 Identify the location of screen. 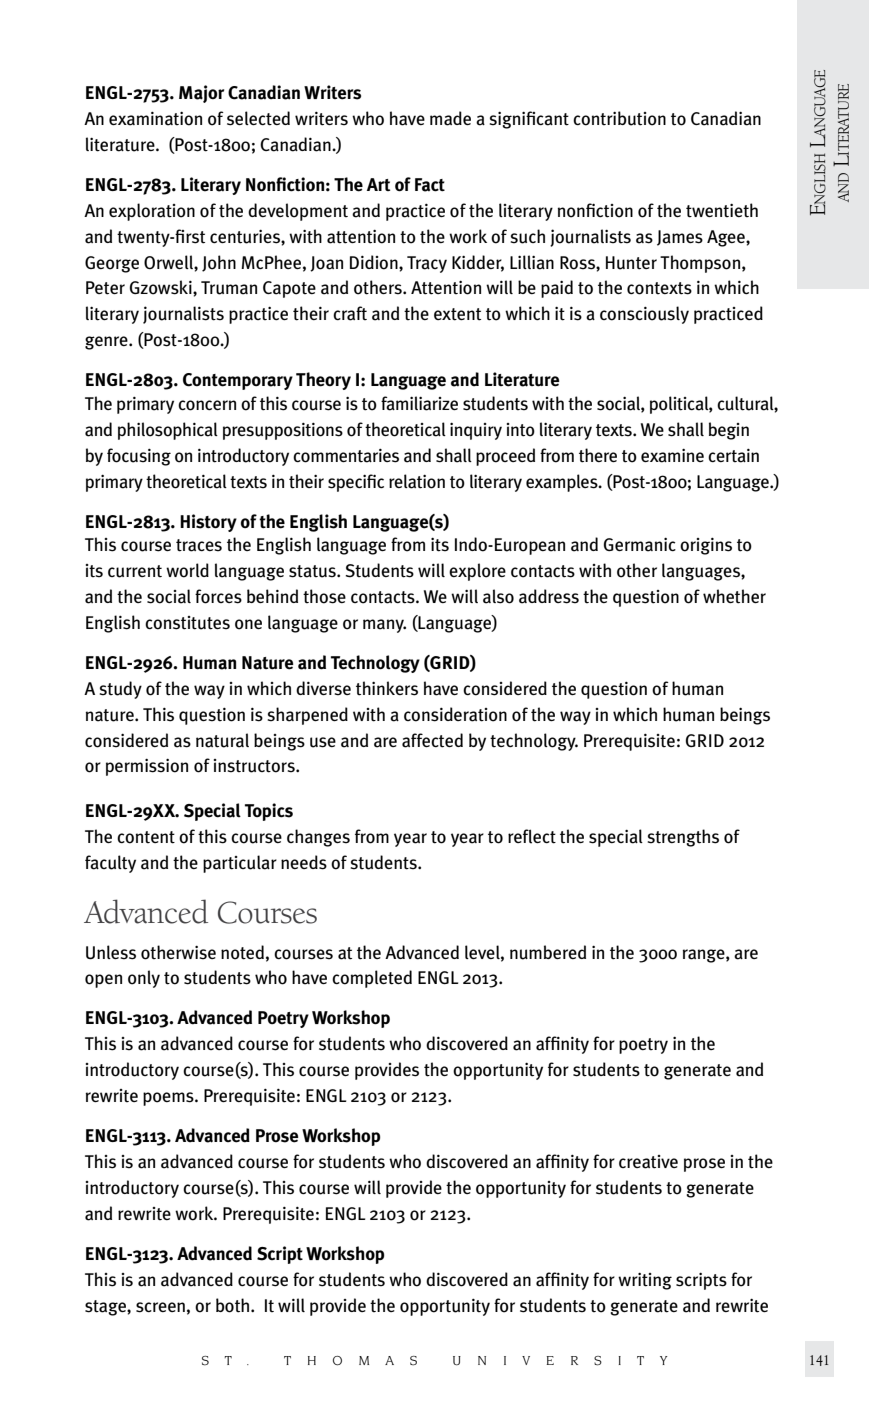
(160, 1307).
